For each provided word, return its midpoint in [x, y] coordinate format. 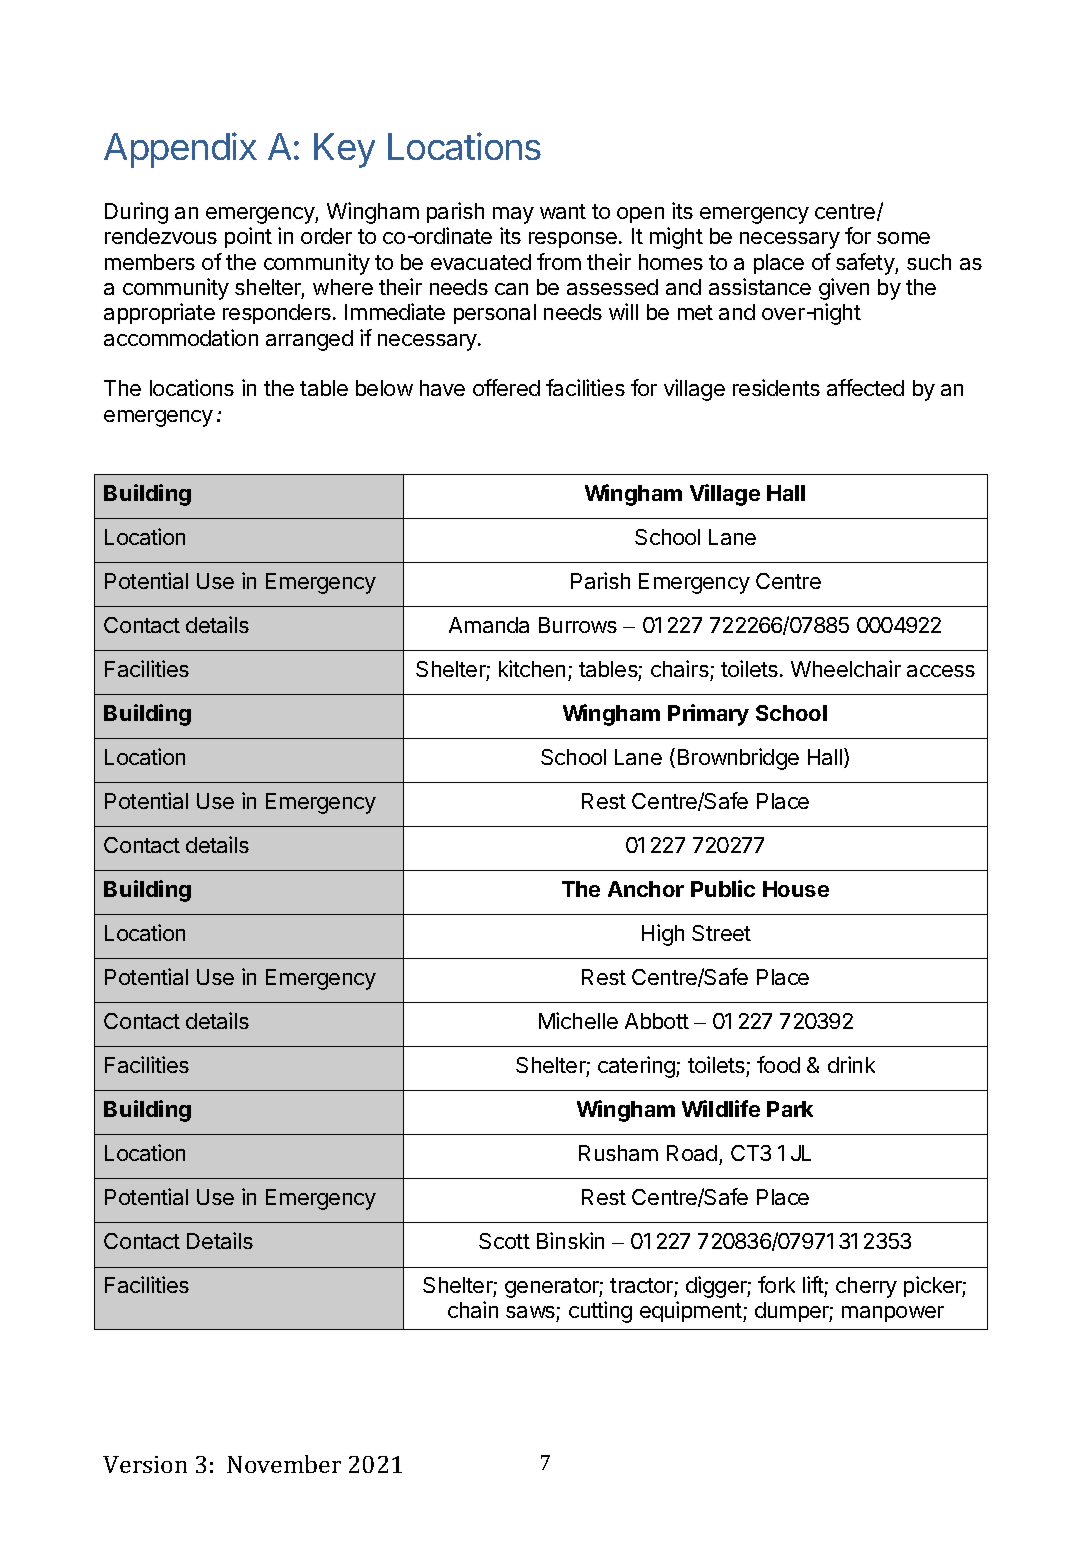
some [903, 238]
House [796, 889]
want [563, 211]
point [248, 237]
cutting [600, 1312]
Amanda [489, 625]
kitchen [532, 668]
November [284, 1464]
